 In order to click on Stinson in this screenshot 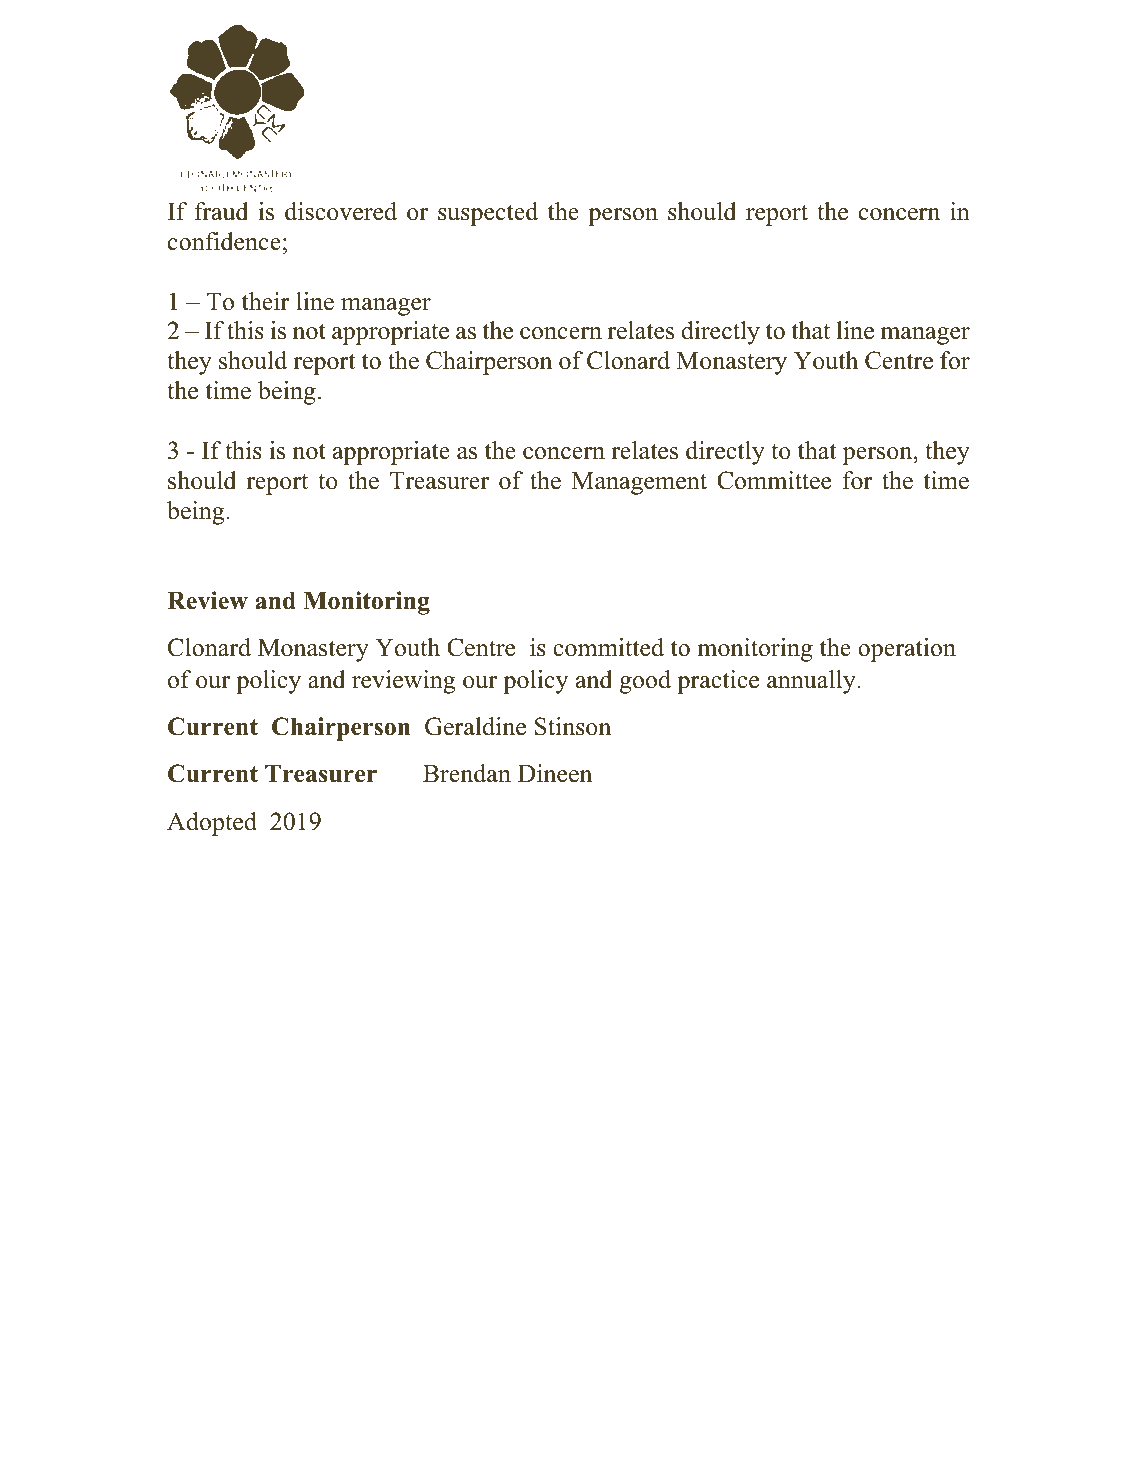, I will do `click(573, 726)`.
